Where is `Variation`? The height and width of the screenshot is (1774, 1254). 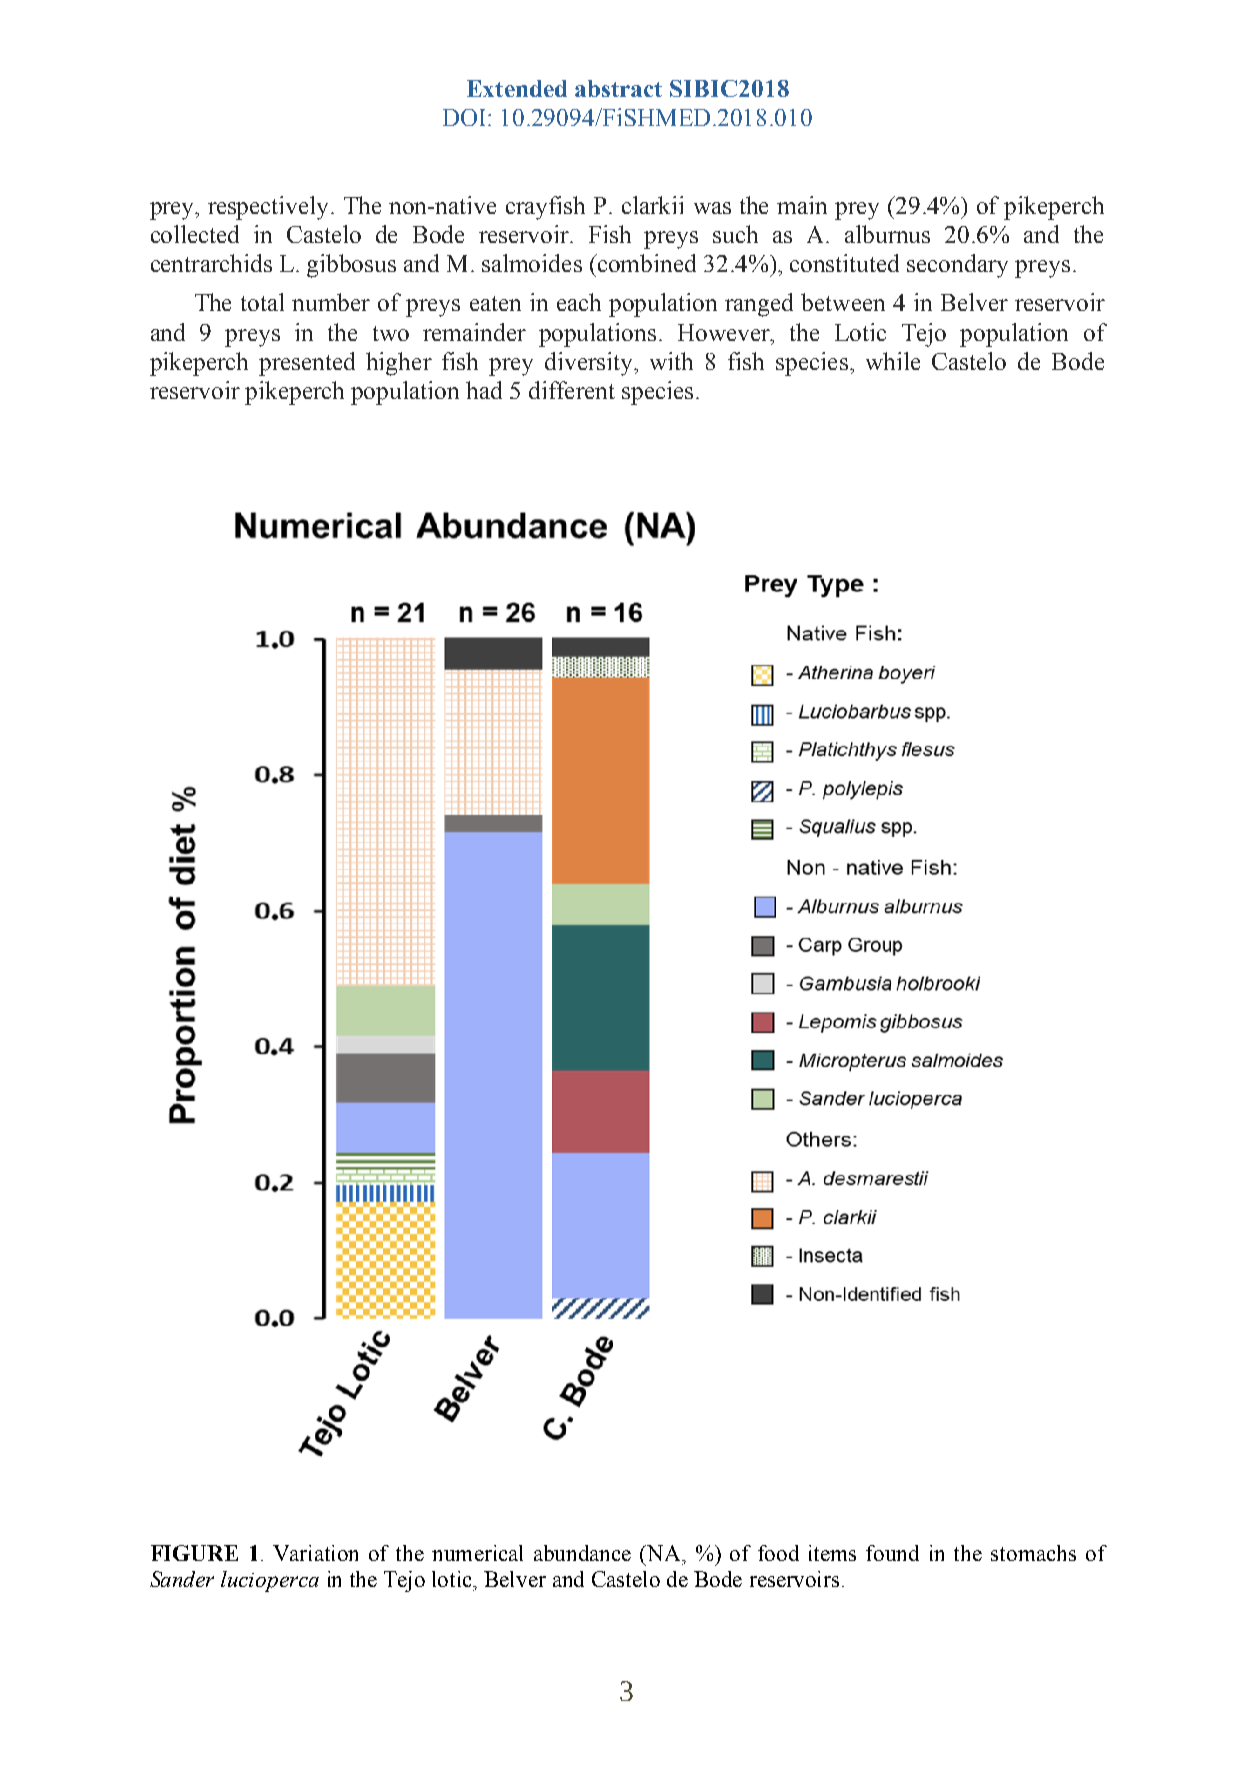 Variation is located at coordinates (315, 1553).
